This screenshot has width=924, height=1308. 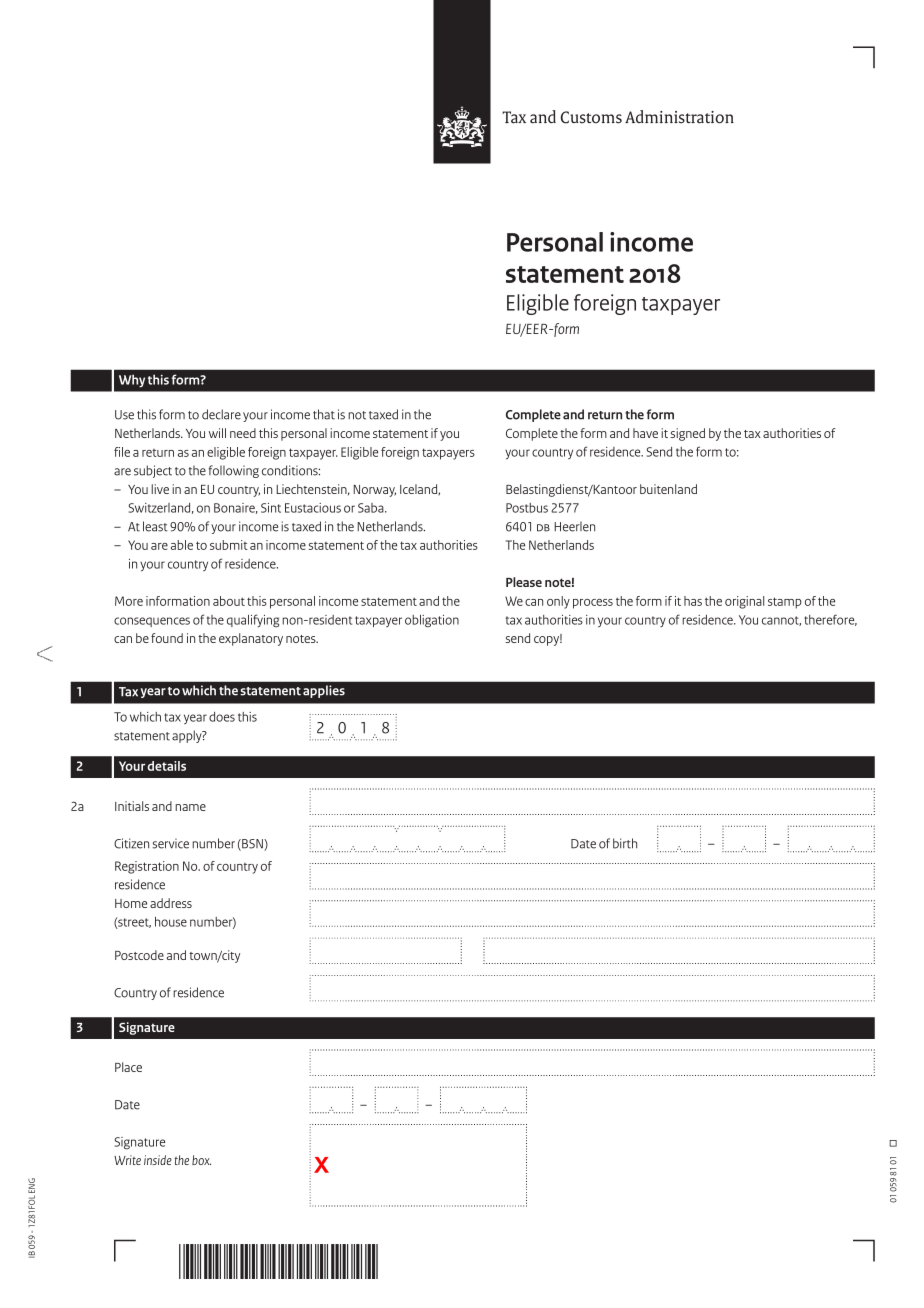 What do you see at coordinates (324, 414) in the screenshot?
I see `that` at bounding box center [324, 414].
